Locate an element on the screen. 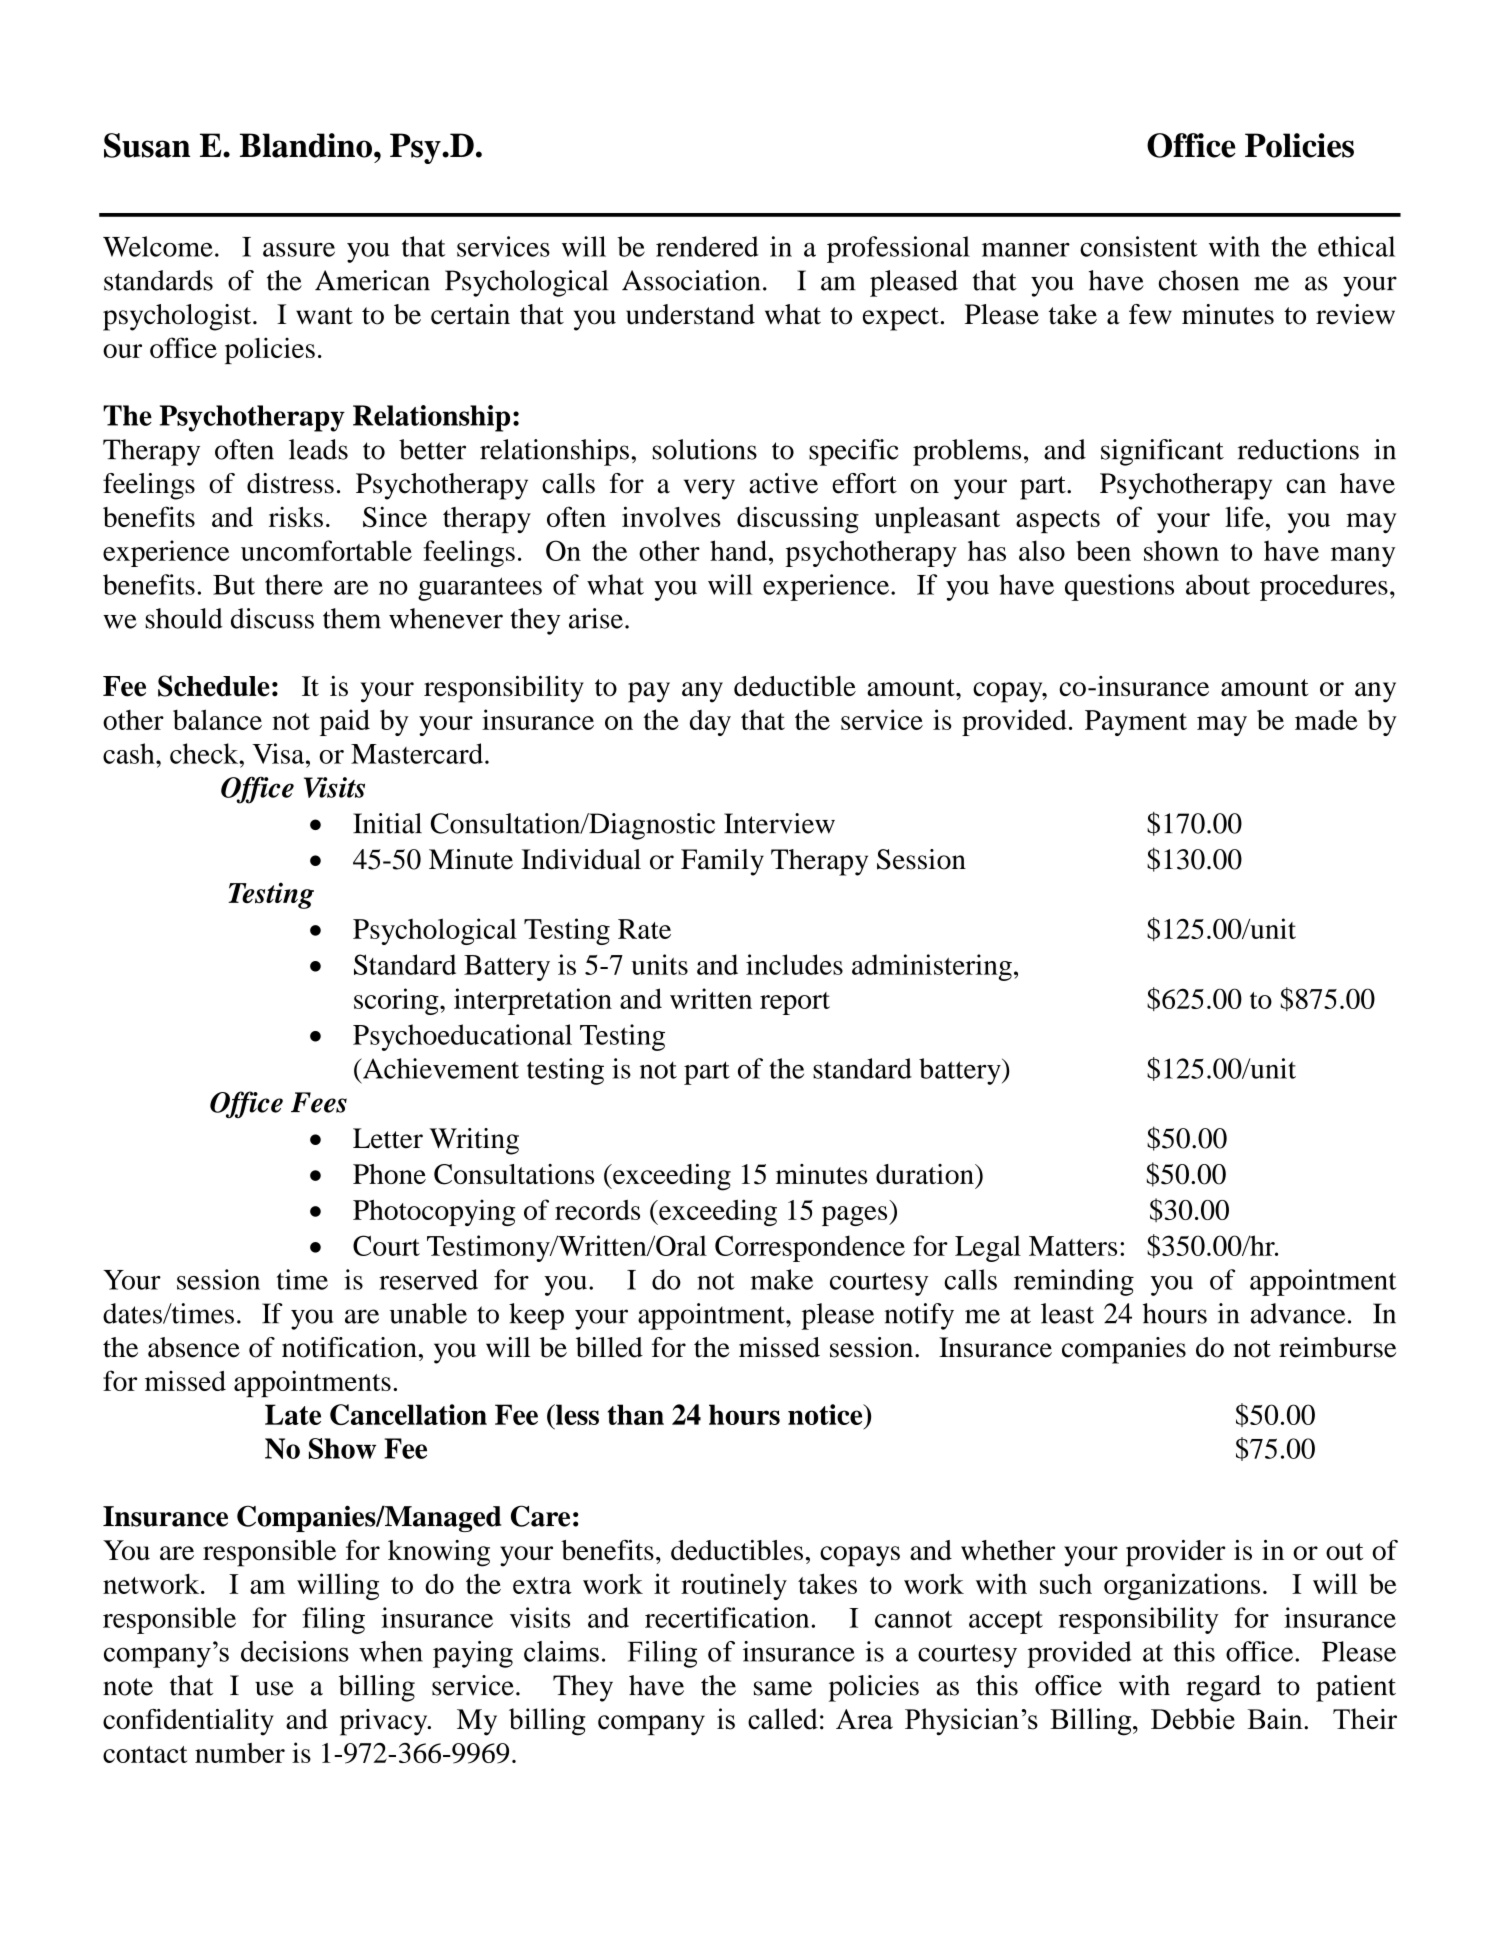 The image size is (1499, 1940). use is located at coordinates (274, 1688).
